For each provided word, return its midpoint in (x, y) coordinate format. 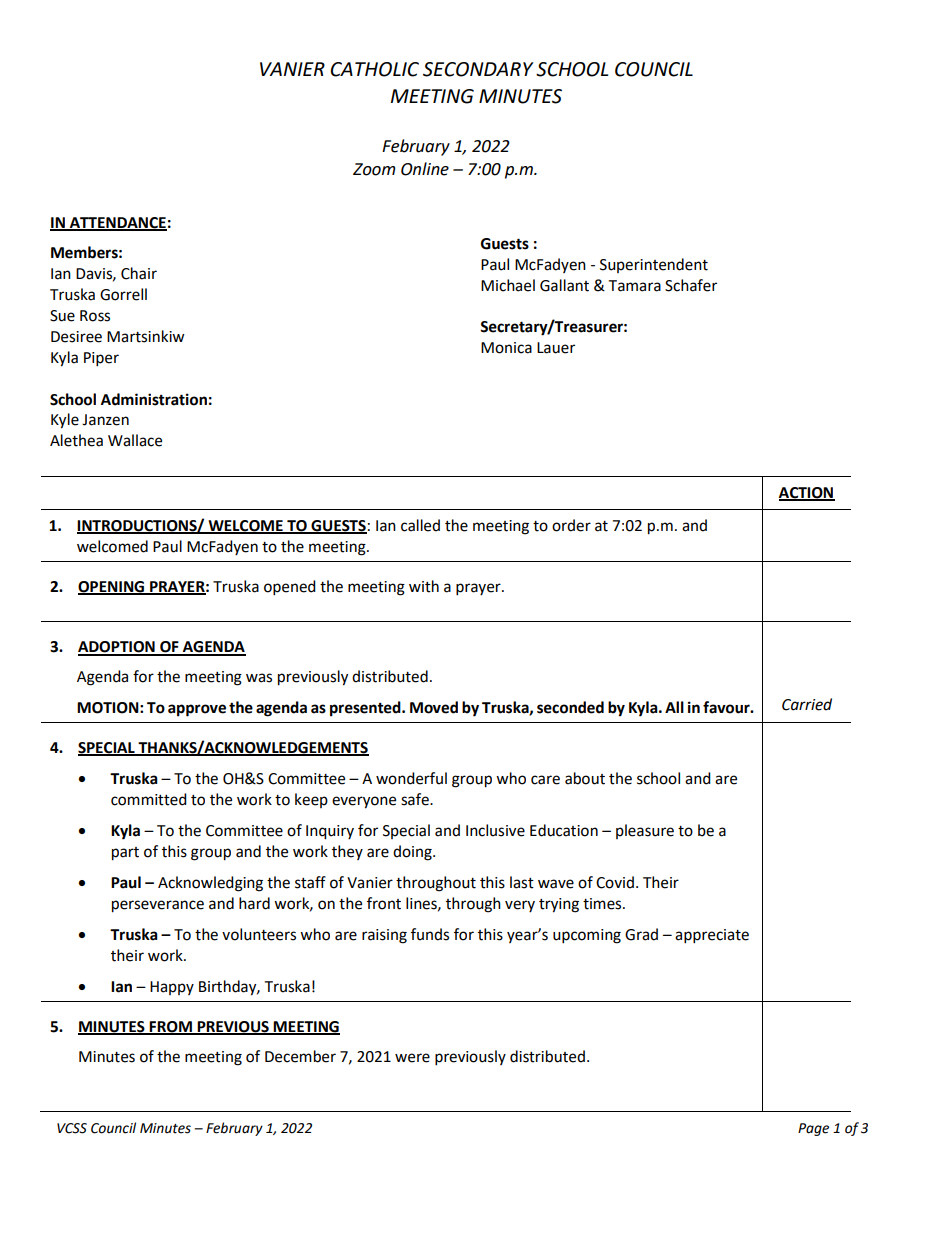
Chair (139, 273)
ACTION (807, 493)
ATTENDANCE (117, 224)
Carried (807, 704)
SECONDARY (478, 69)
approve (197, 710)
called (420, 525)
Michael (508, 285)
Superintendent (654, 265)
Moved (434, 707)
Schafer (691, 285)
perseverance (158, 906)
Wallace (135, 440)
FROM (171, 1028)
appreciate (712, 936)
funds (430, 934)
